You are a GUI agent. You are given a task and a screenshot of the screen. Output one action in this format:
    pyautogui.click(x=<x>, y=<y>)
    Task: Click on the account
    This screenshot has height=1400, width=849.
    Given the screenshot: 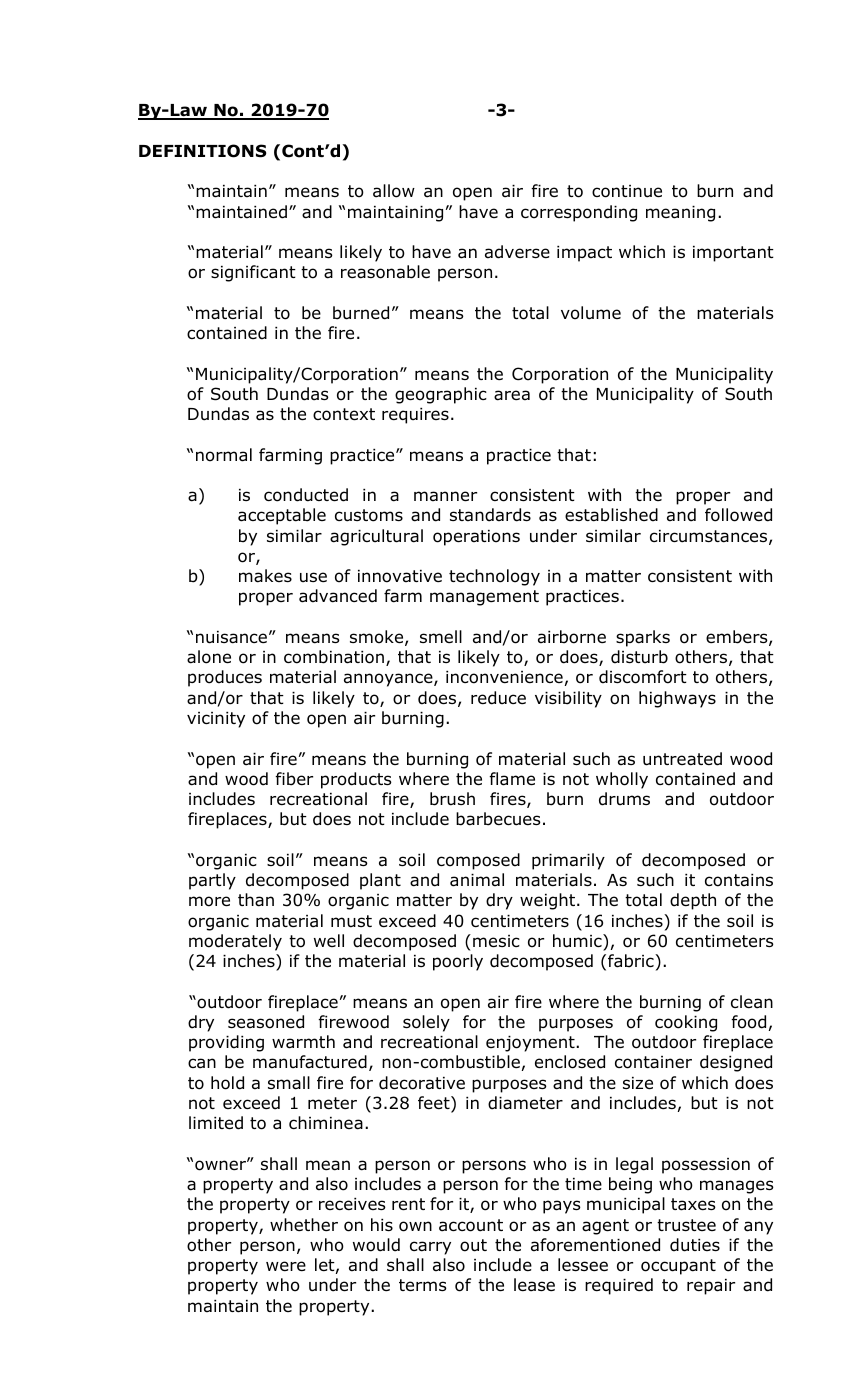 What is the action you would take?
    pyautogui.click(x=471, y=1225)
